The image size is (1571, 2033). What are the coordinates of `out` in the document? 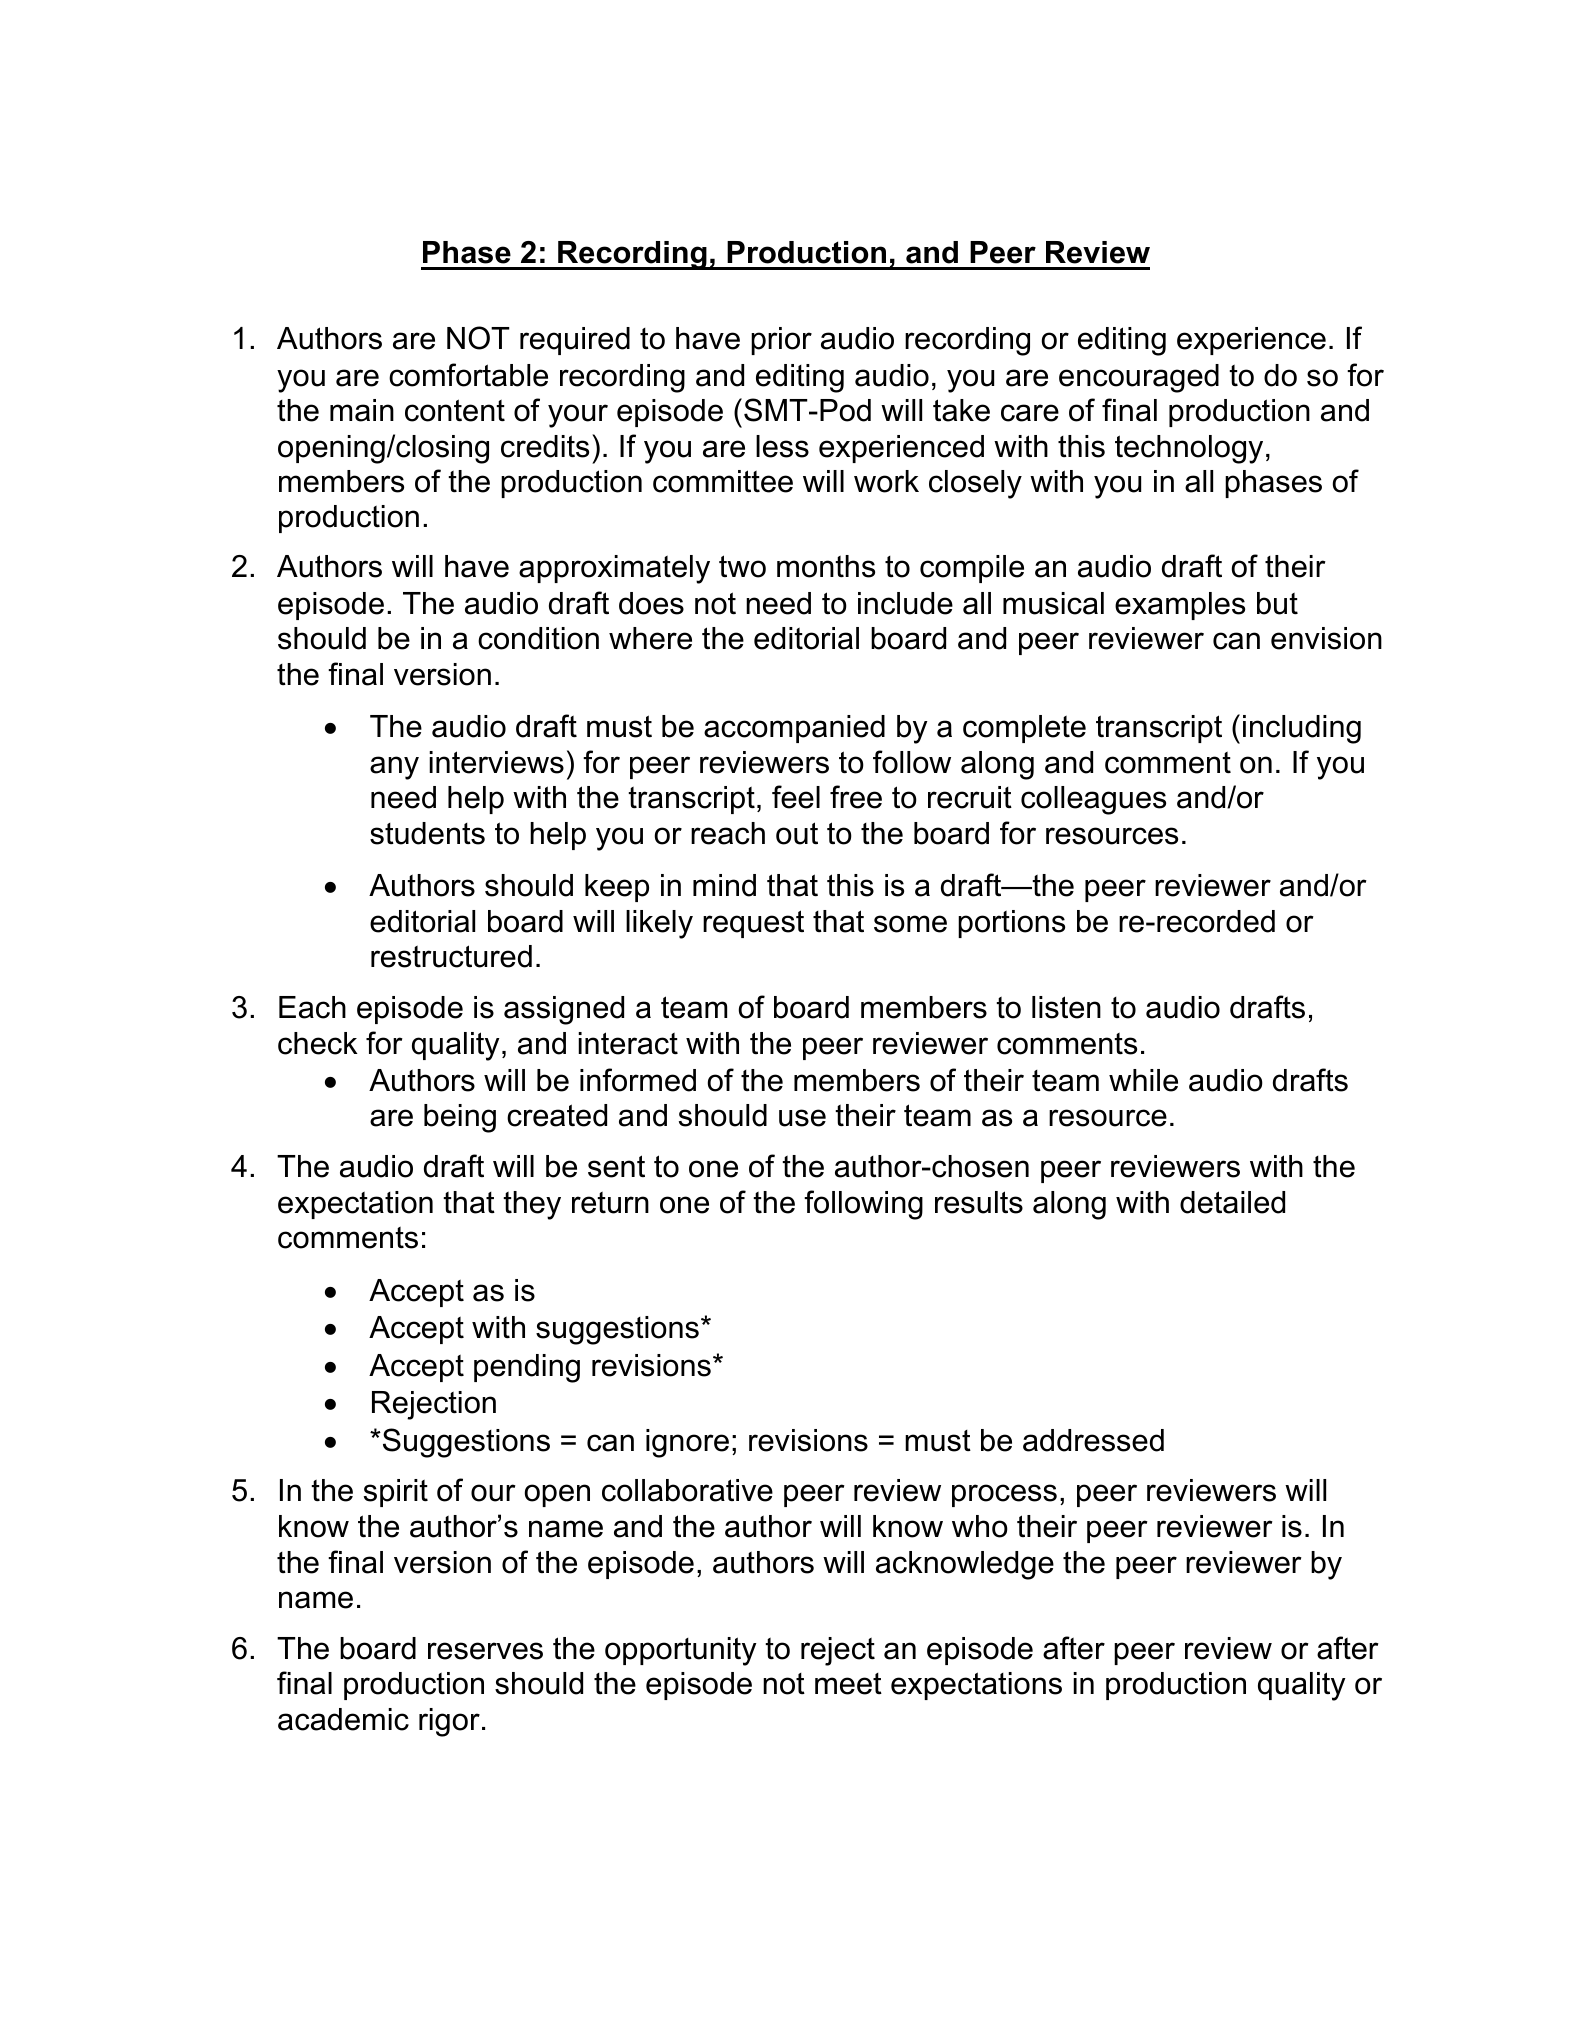 It's located at (797, 833).
